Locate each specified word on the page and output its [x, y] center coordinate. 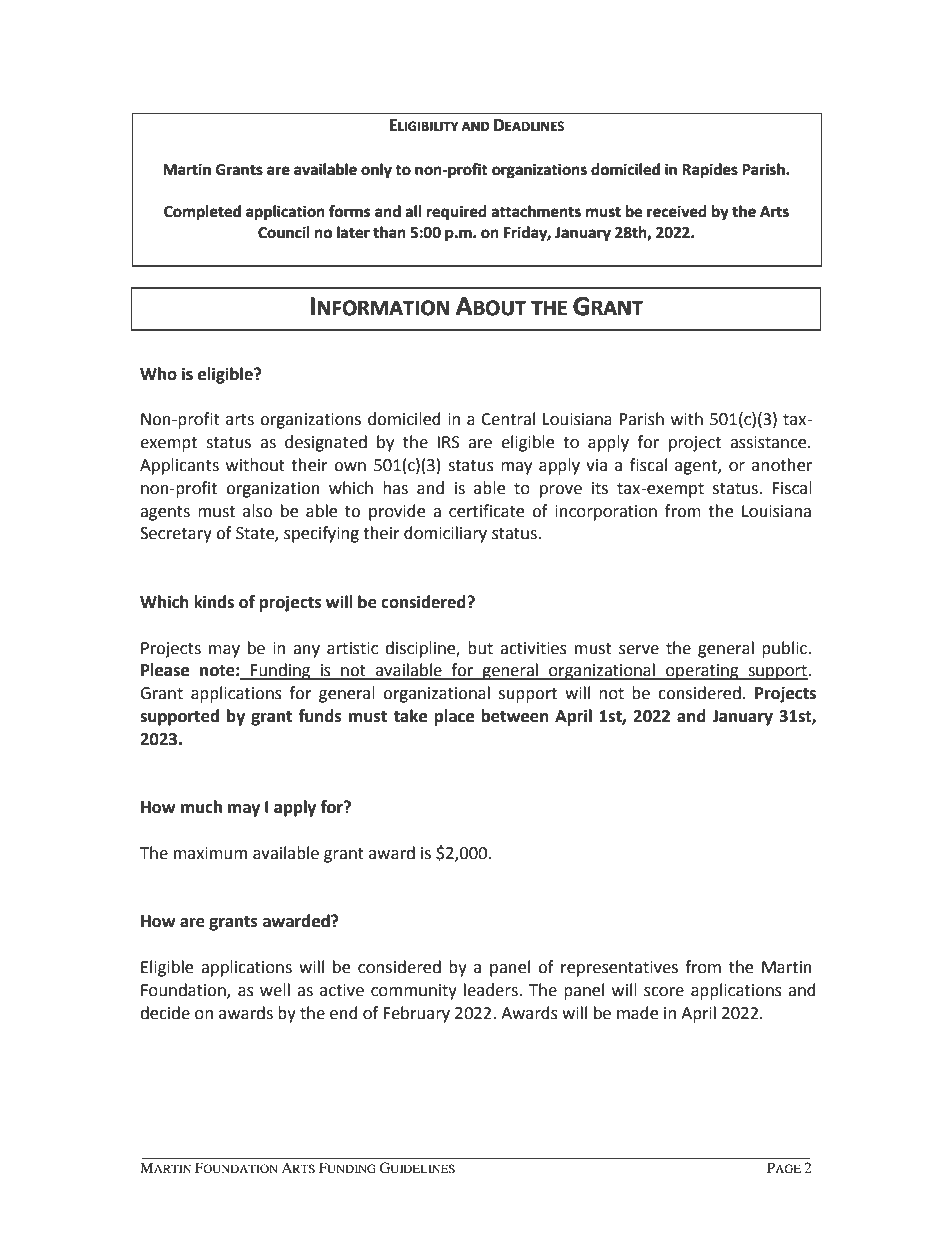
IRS [448, 442]
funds [320, 716]
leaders [492, 990]
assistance [769, 442]
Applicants [179, 466]
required [457, 213]
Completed [202, 212]
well [275, 990]
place [454, 717]
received [677, 211]
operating [702, 672]
